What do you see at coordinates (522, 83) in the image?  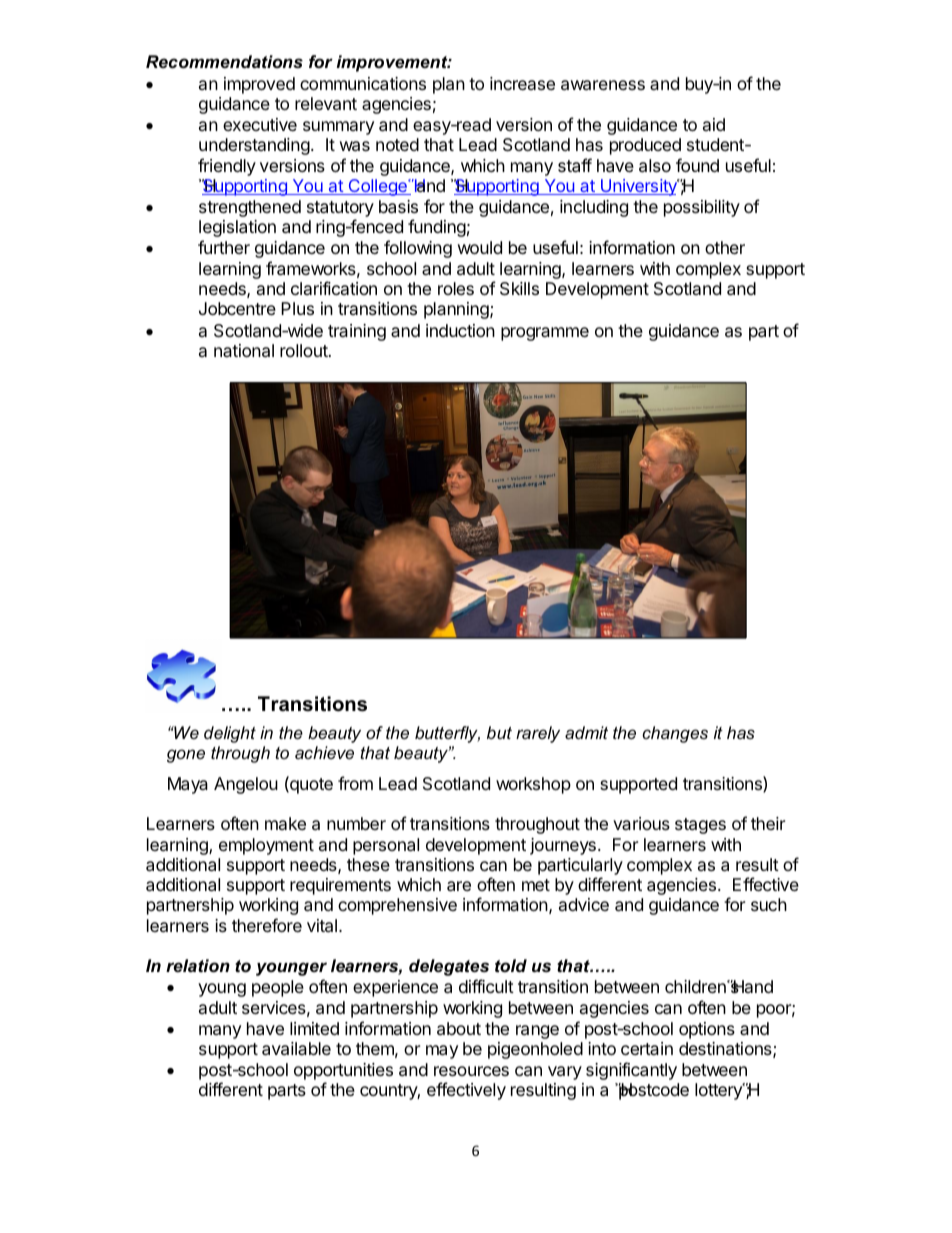 I see `increase` at bounding box center [522, 83].
